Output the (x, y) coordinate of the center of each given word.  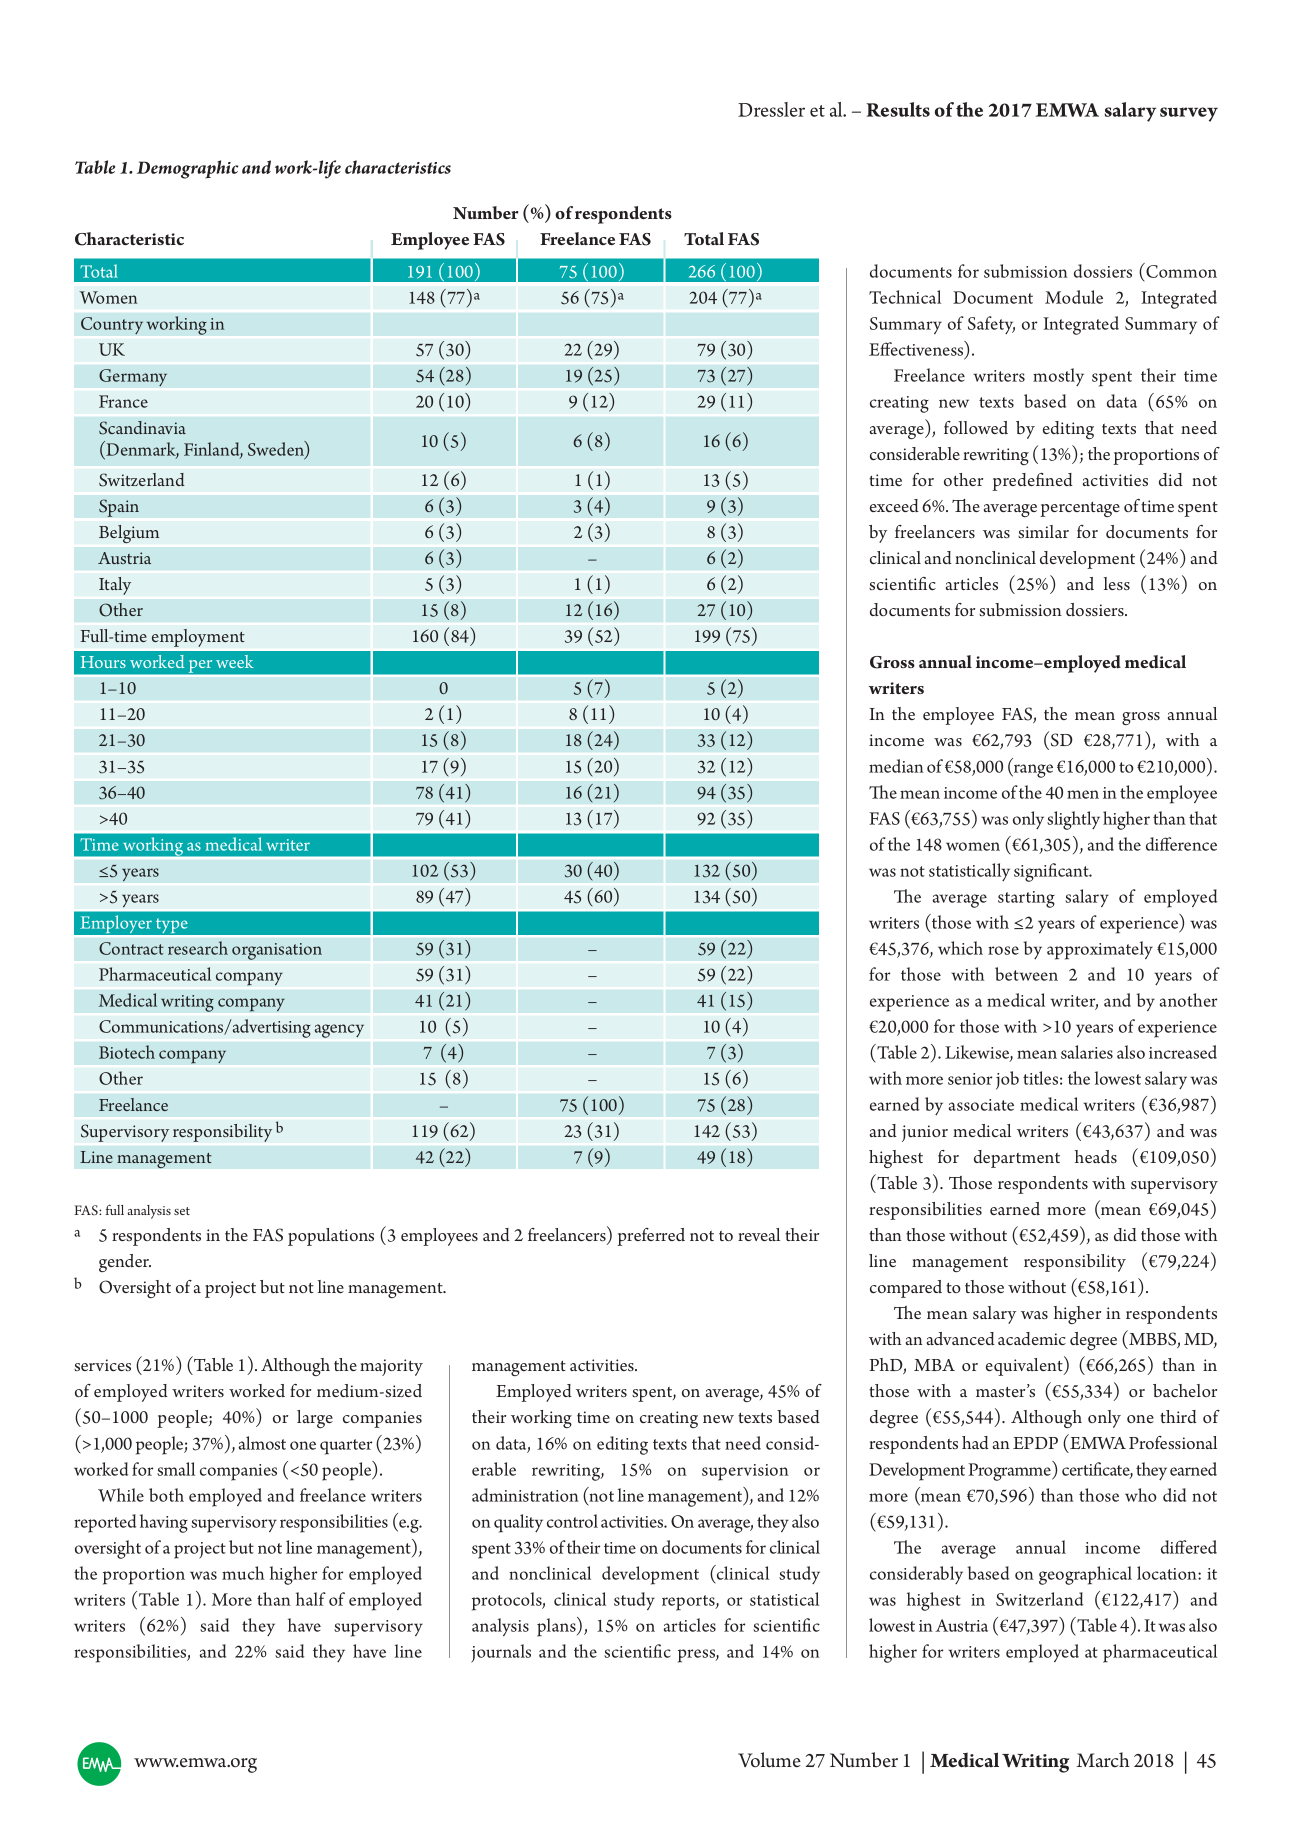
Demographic (187, 169)
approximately (1100, 950)
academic (1032, 1338)
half (311, 1599)
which (960, 948)
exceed (894, 505)
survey (1189, 114)
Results (898, 109)
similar (1043, 531)
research (198, 948)
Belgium (129, 534)
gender (125, 1263)
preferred (651, 1237)
